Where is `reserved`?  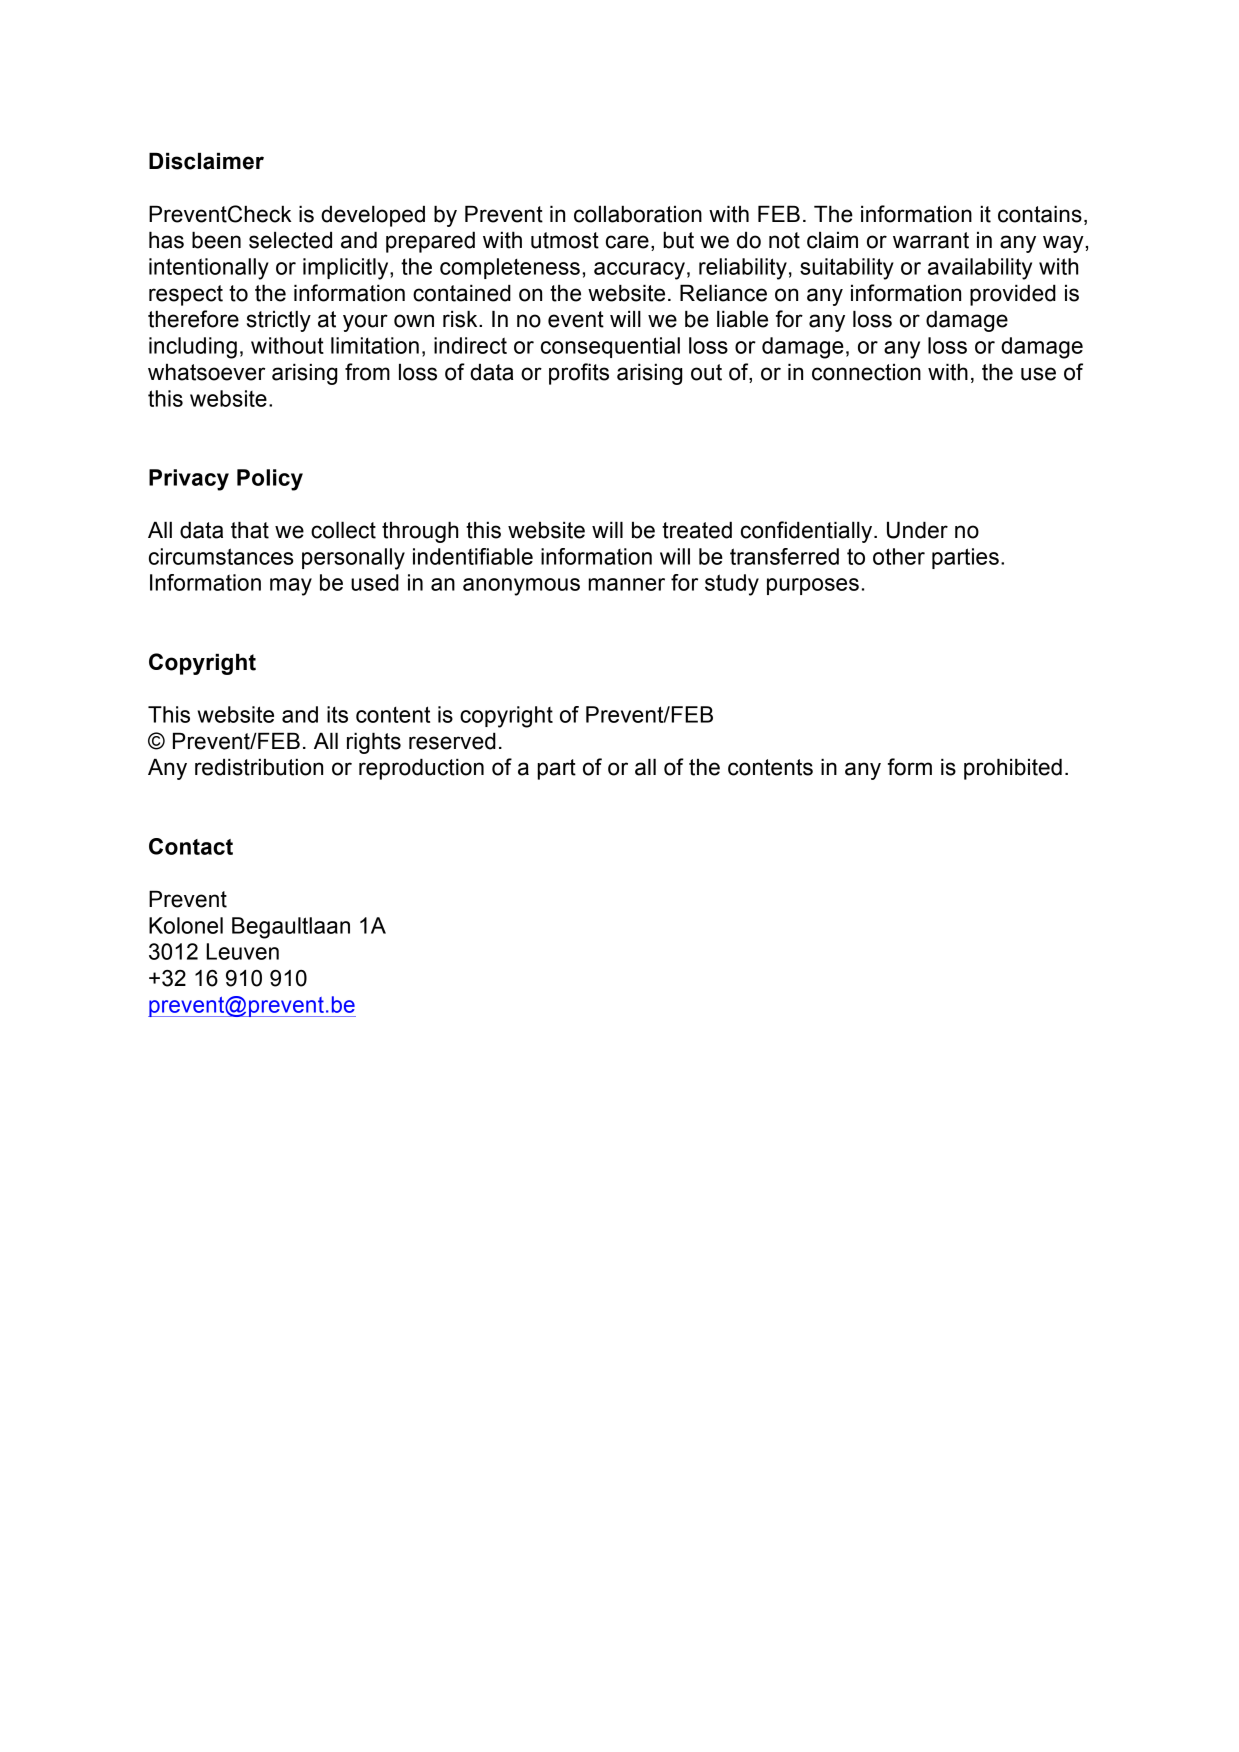
reserved is located at coordinates (452, 741).
